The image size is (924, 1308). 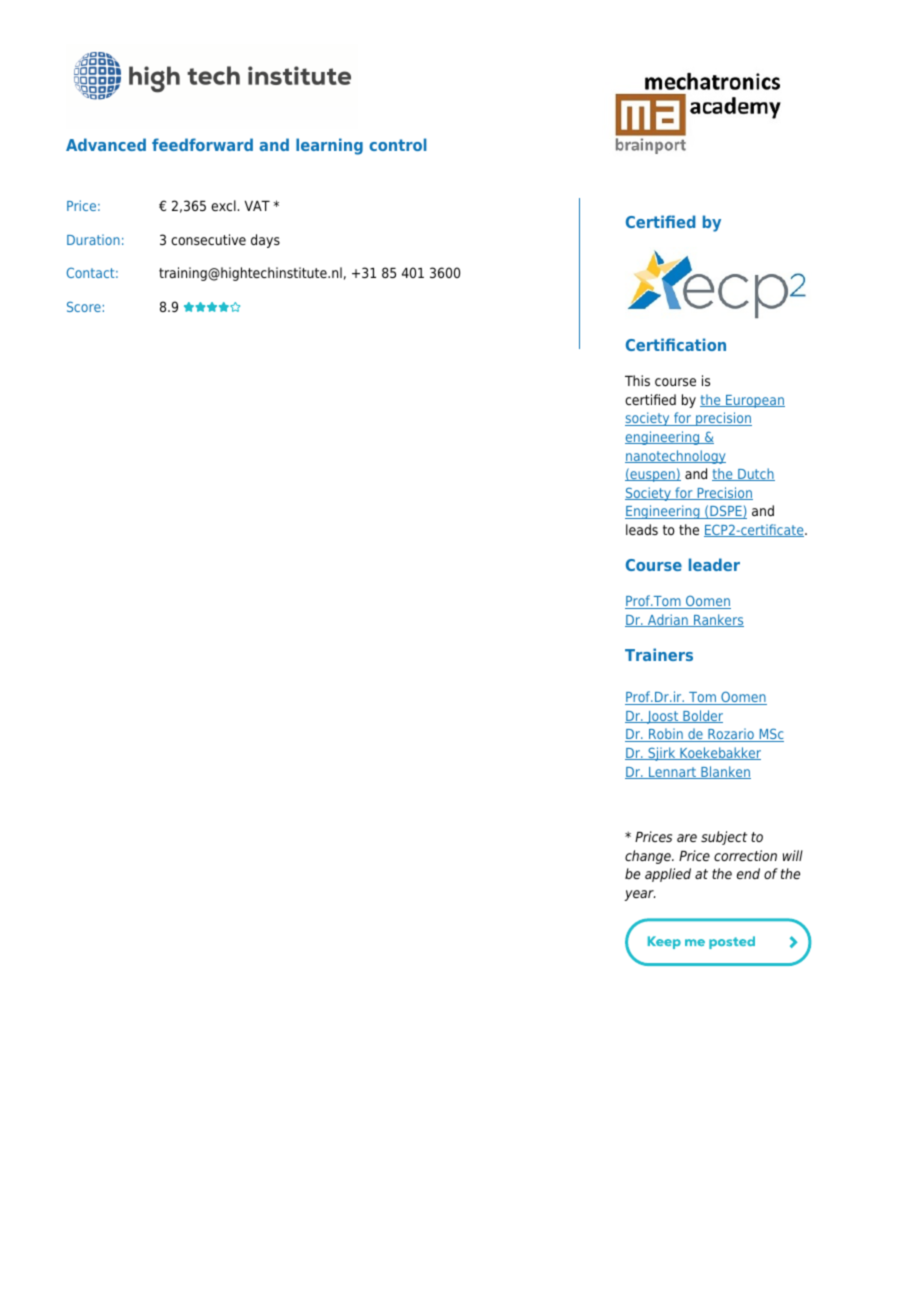 What do you see at coordinates (397, 144) in the screenshot?
I see `control` at bounding box center [397, 144].
